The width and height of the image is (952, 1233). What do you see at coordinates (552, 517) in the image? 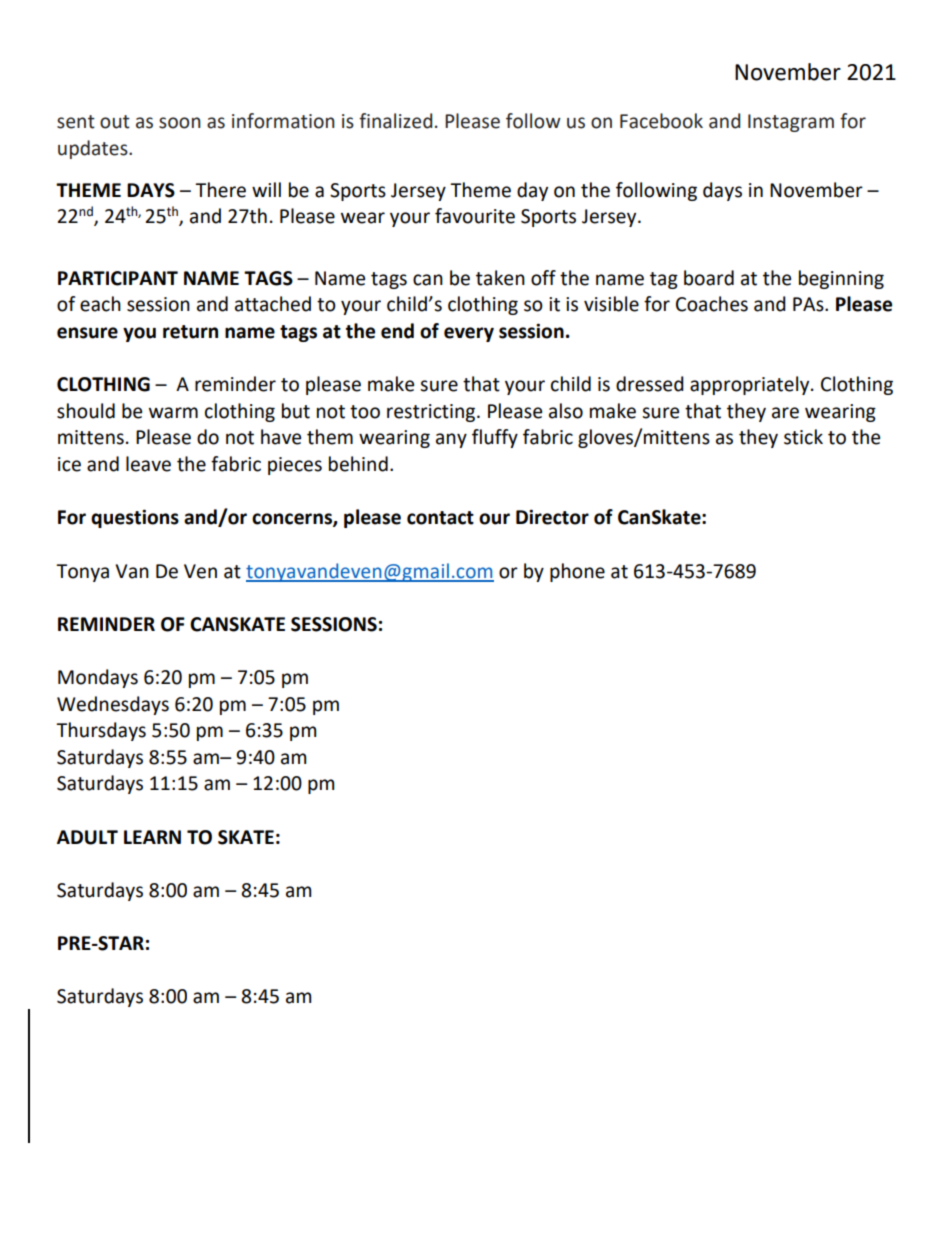
I see `Director` at bounding box center [552, 517].
